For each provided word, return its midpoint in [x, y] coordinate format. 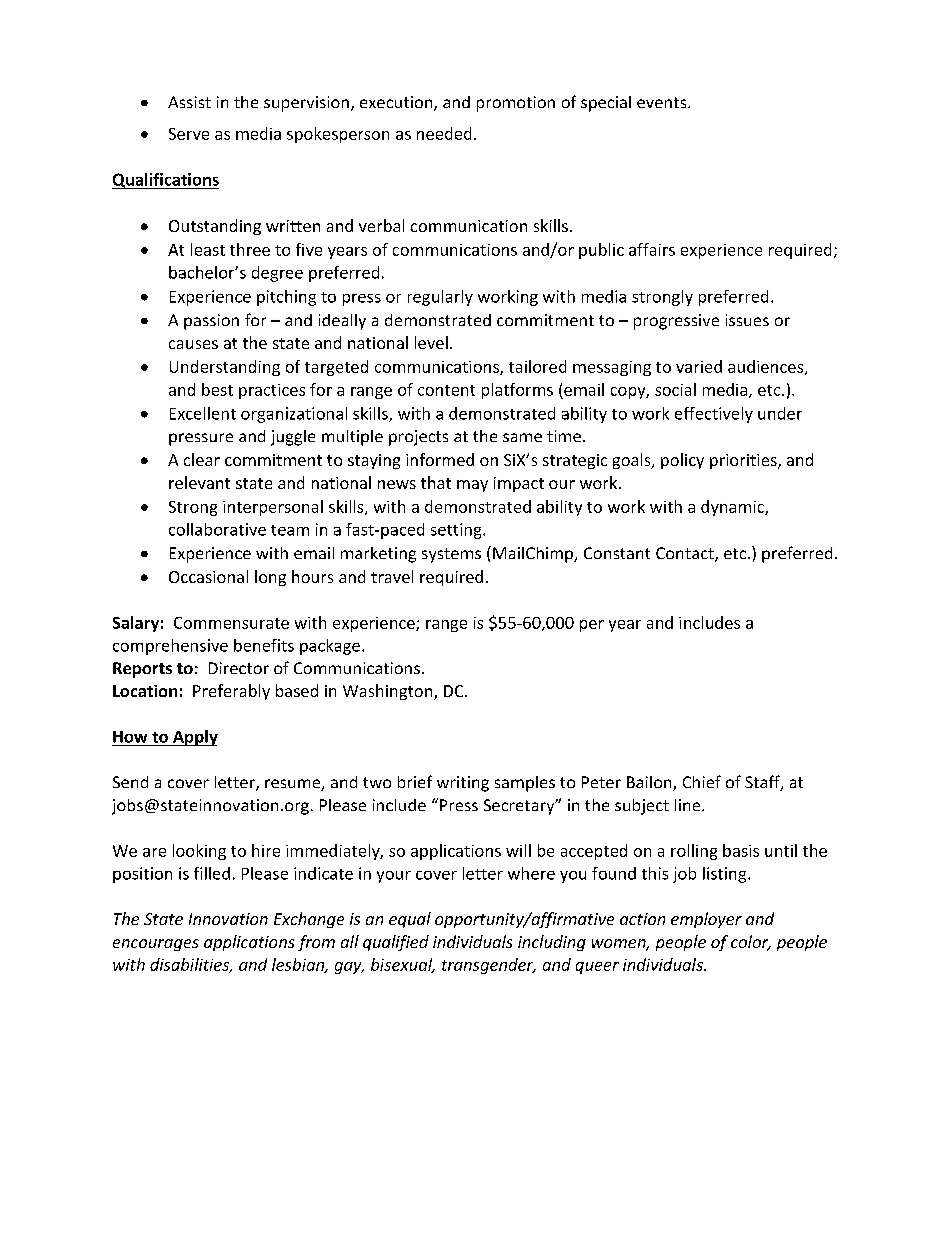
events [663, 102]
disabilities [191, 965]
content [446, 390]
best [217, 389]
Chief [702, 781]
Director [239, 668]
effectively [714, 415]
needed [444, 133]
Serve [189, 134]
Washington [389, 692]
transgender [489, 966]
